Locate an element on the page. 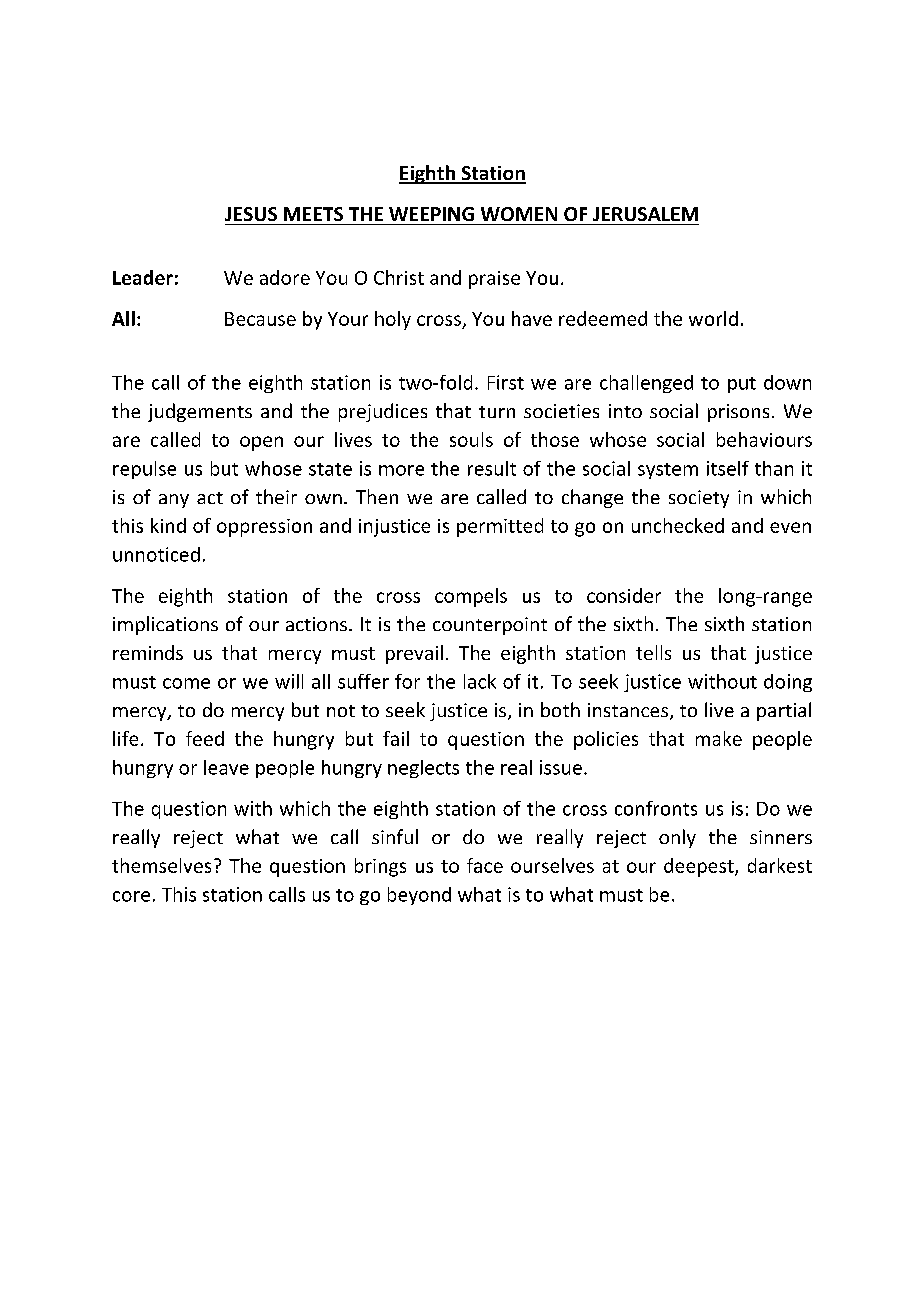 The image size is (924, 1308). JESUS is located at coordinates (251, 214).
